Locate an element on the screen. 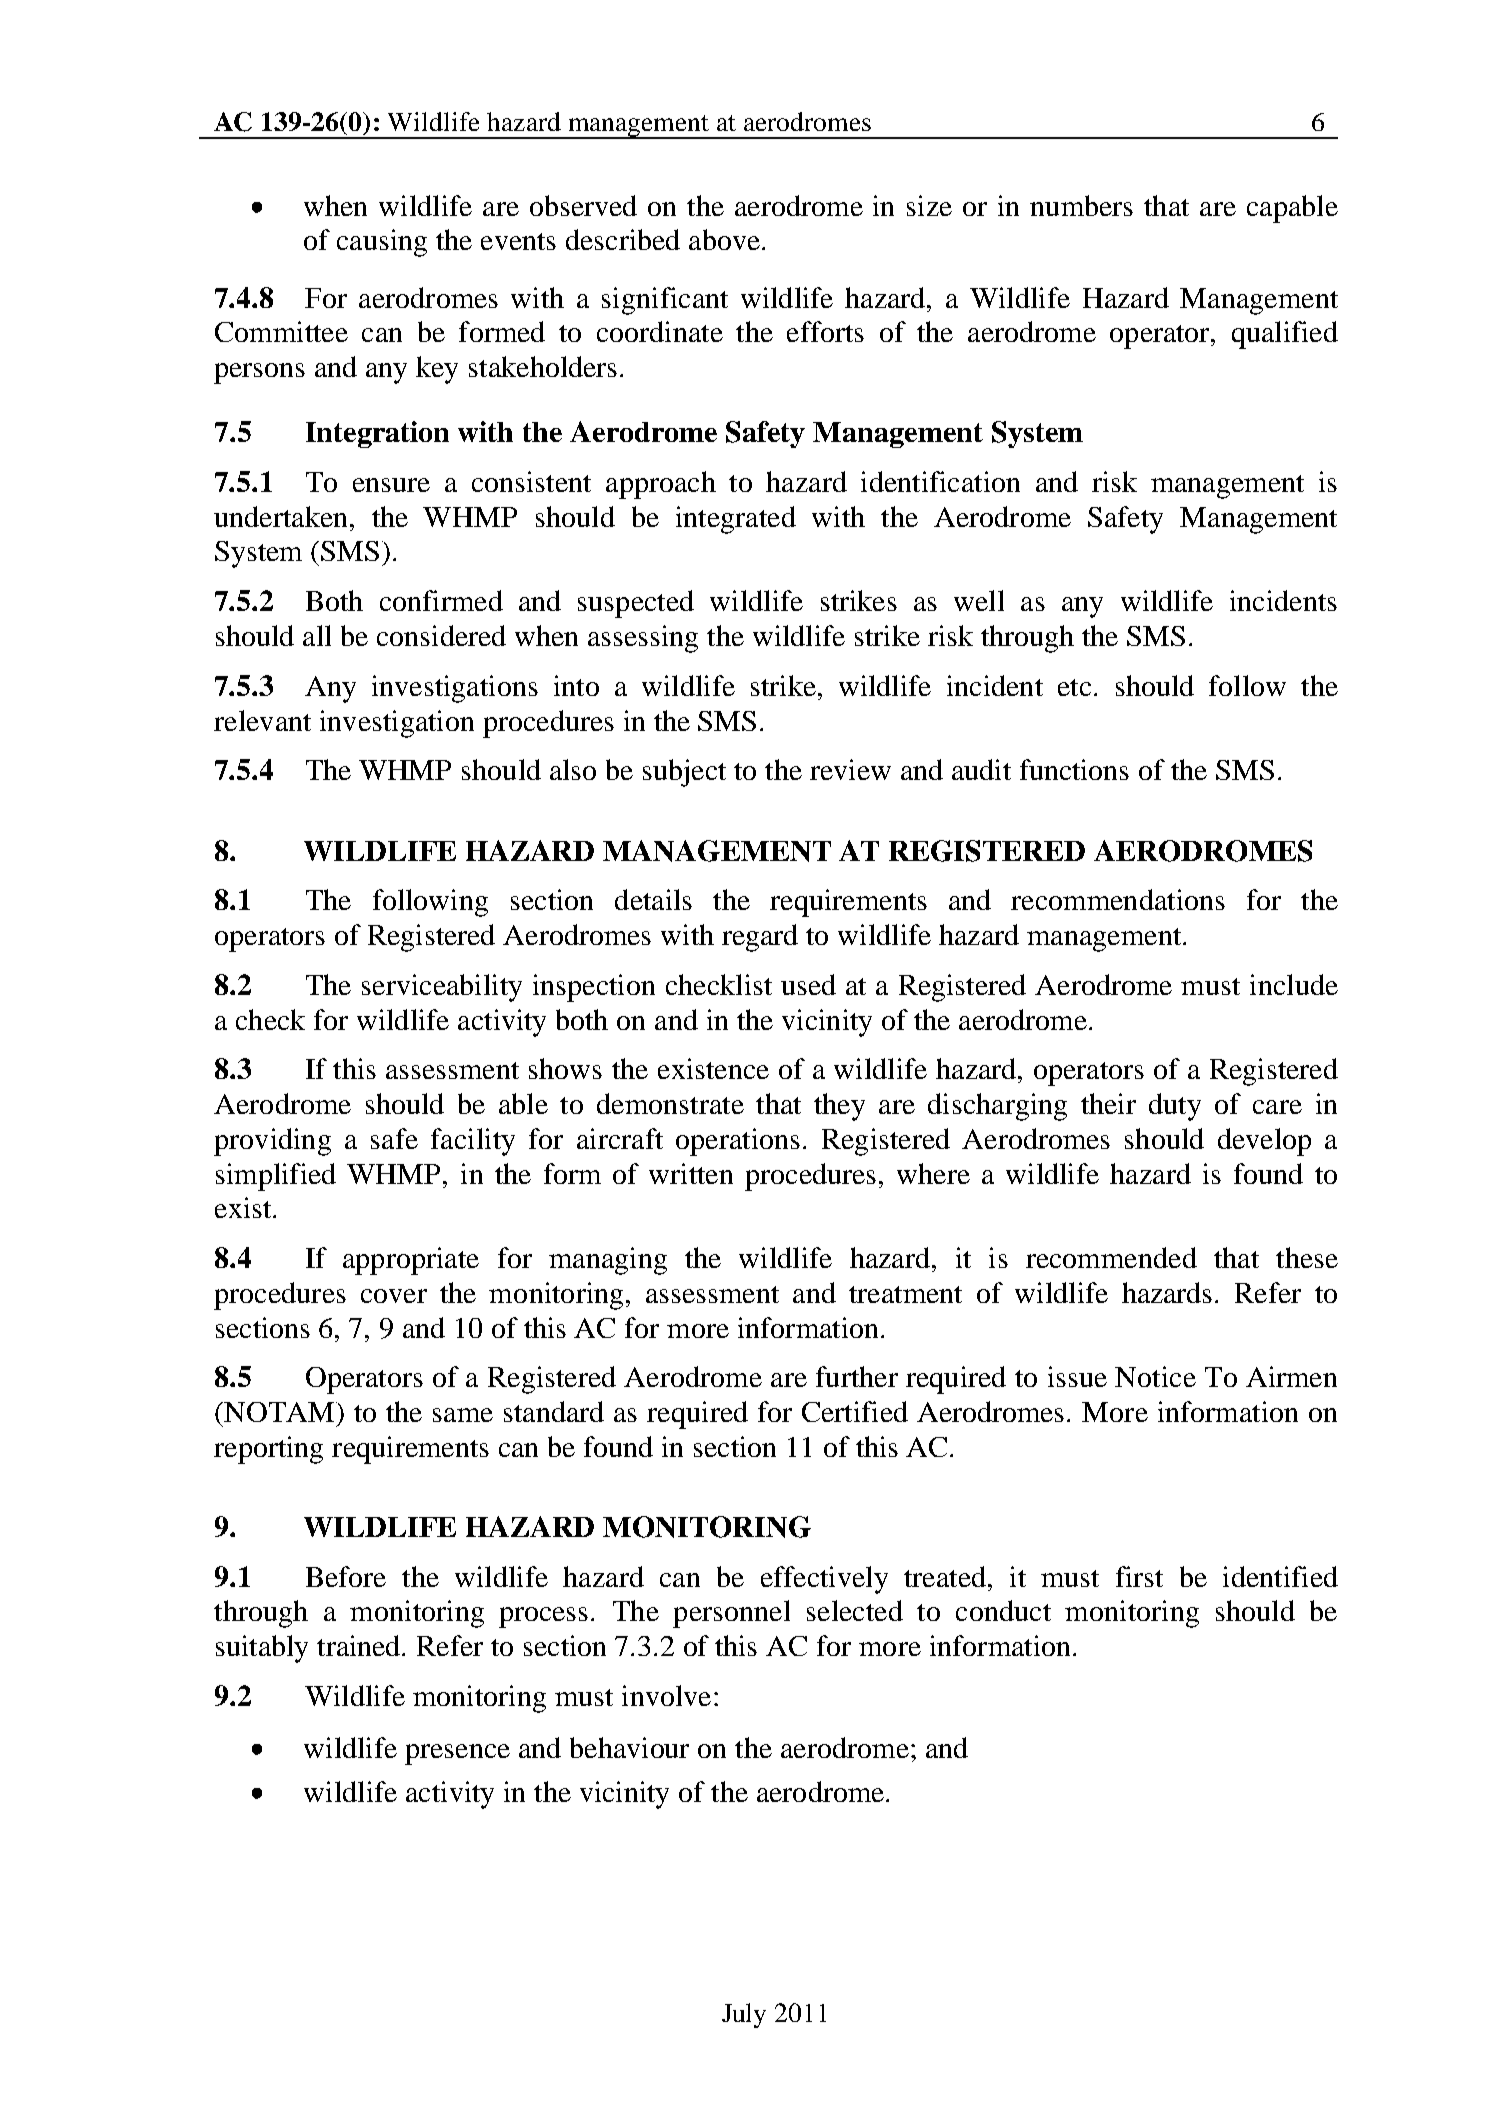 The image size is (1498, 2119). presence is located at coordinates (457, 1754).
